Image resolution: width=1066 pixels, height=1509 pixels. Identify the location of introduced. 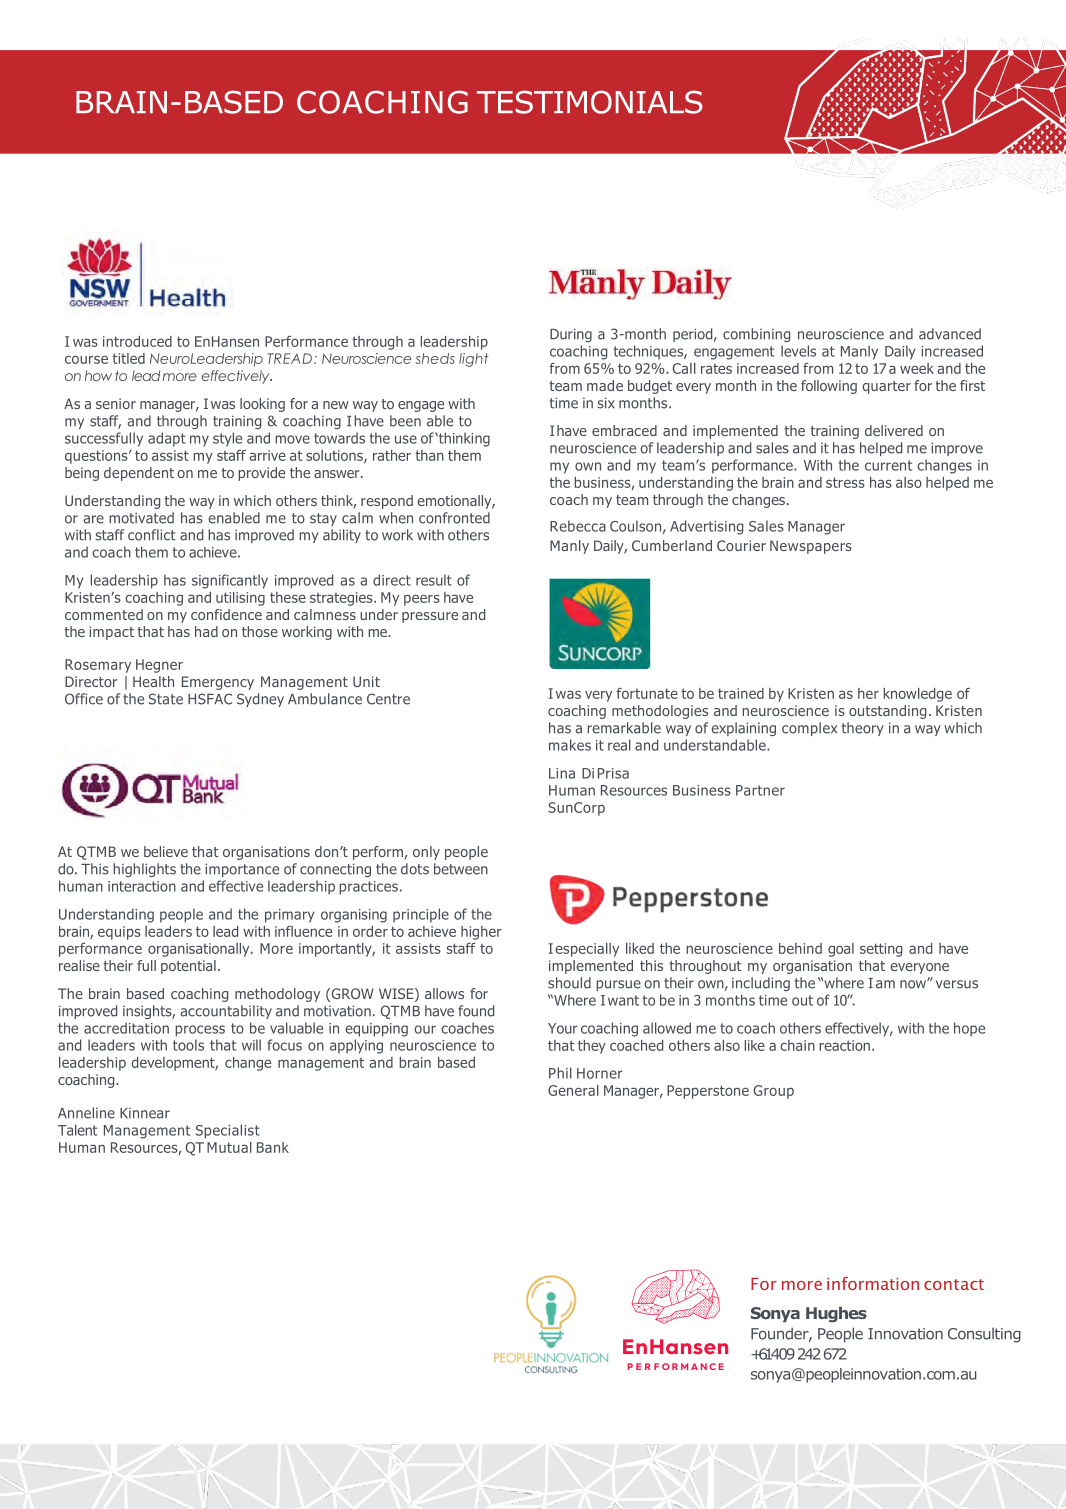
(137, 341).
